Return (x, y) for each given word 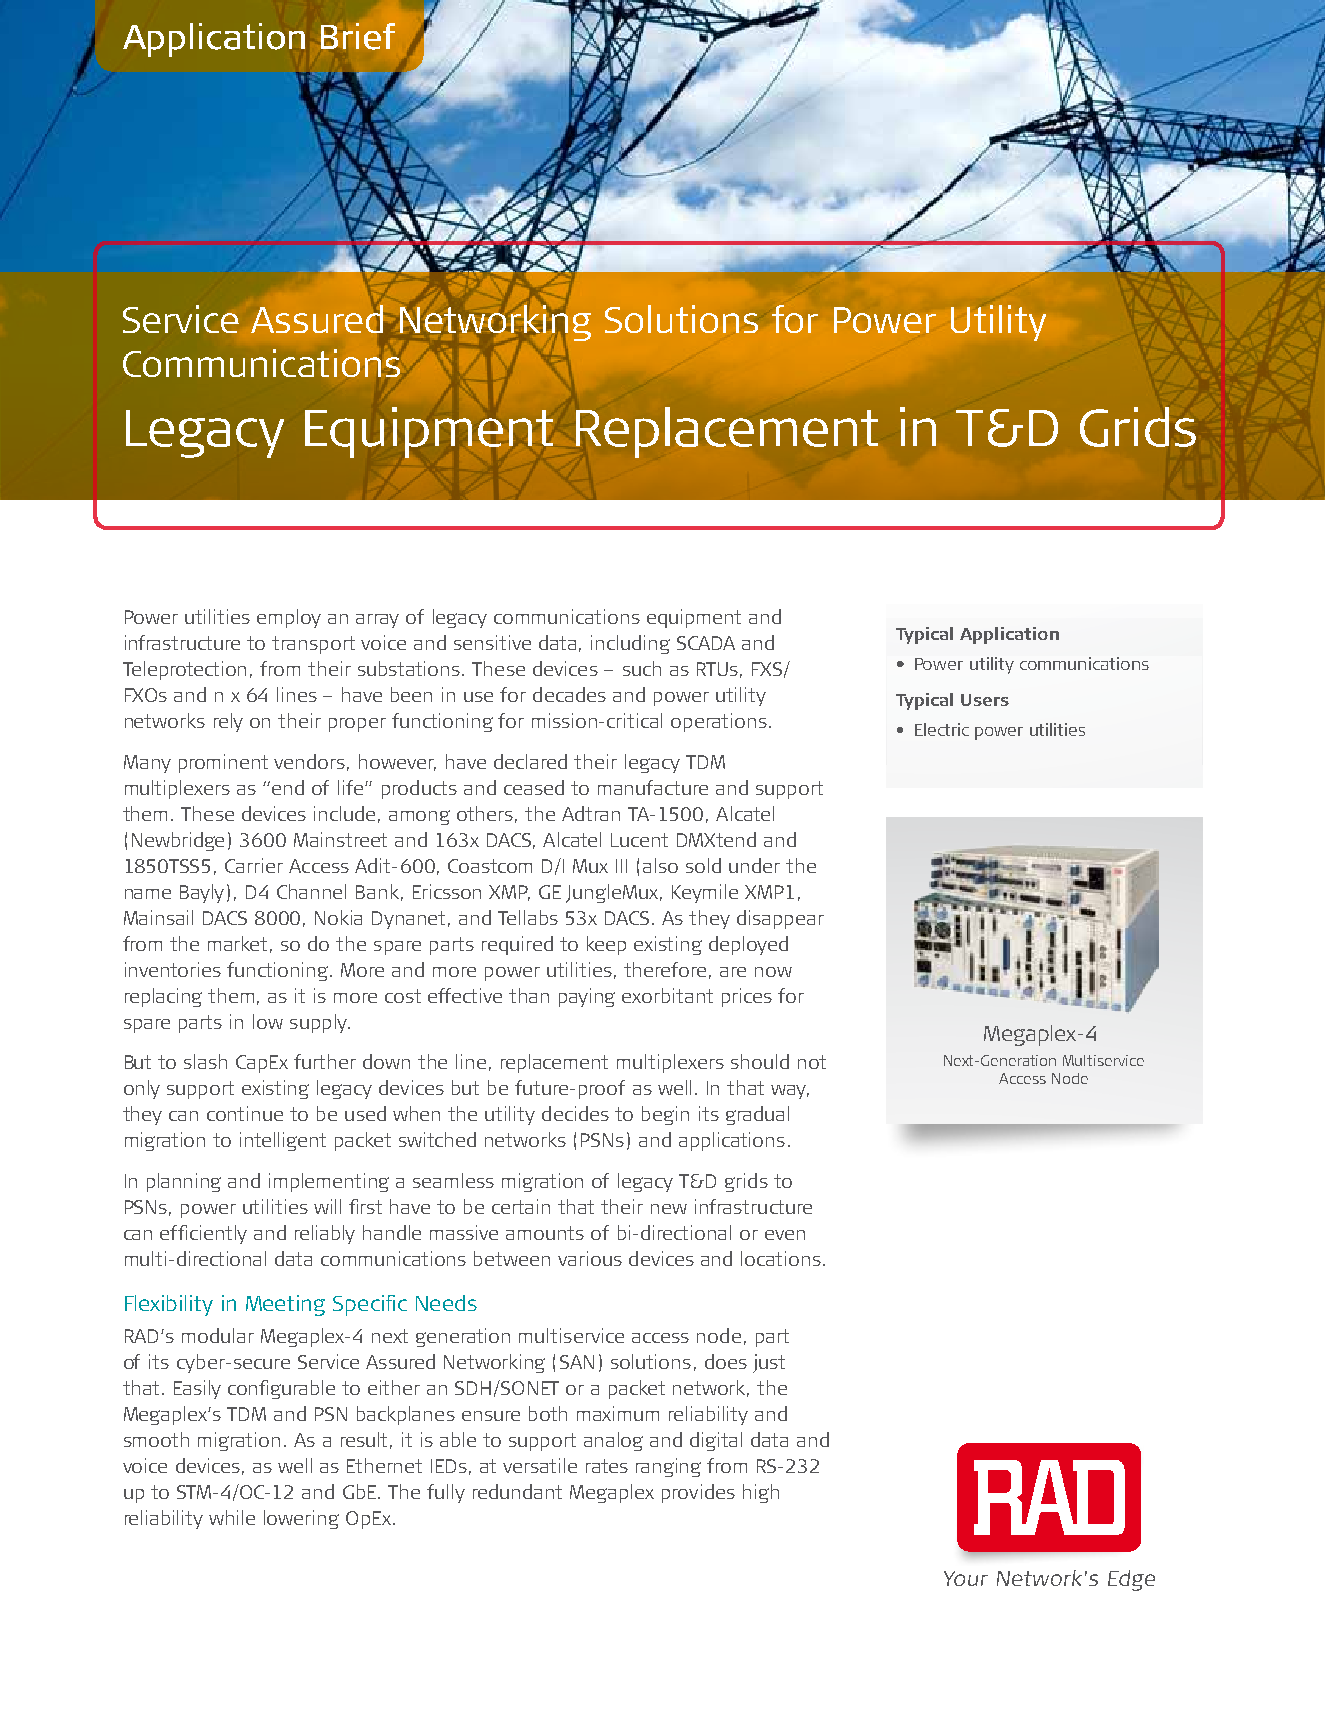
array (377, 621)
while (232, 1517)
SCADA (706, 643)
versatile (540, 1465)
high (761, 1493)
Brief (358, 36)
